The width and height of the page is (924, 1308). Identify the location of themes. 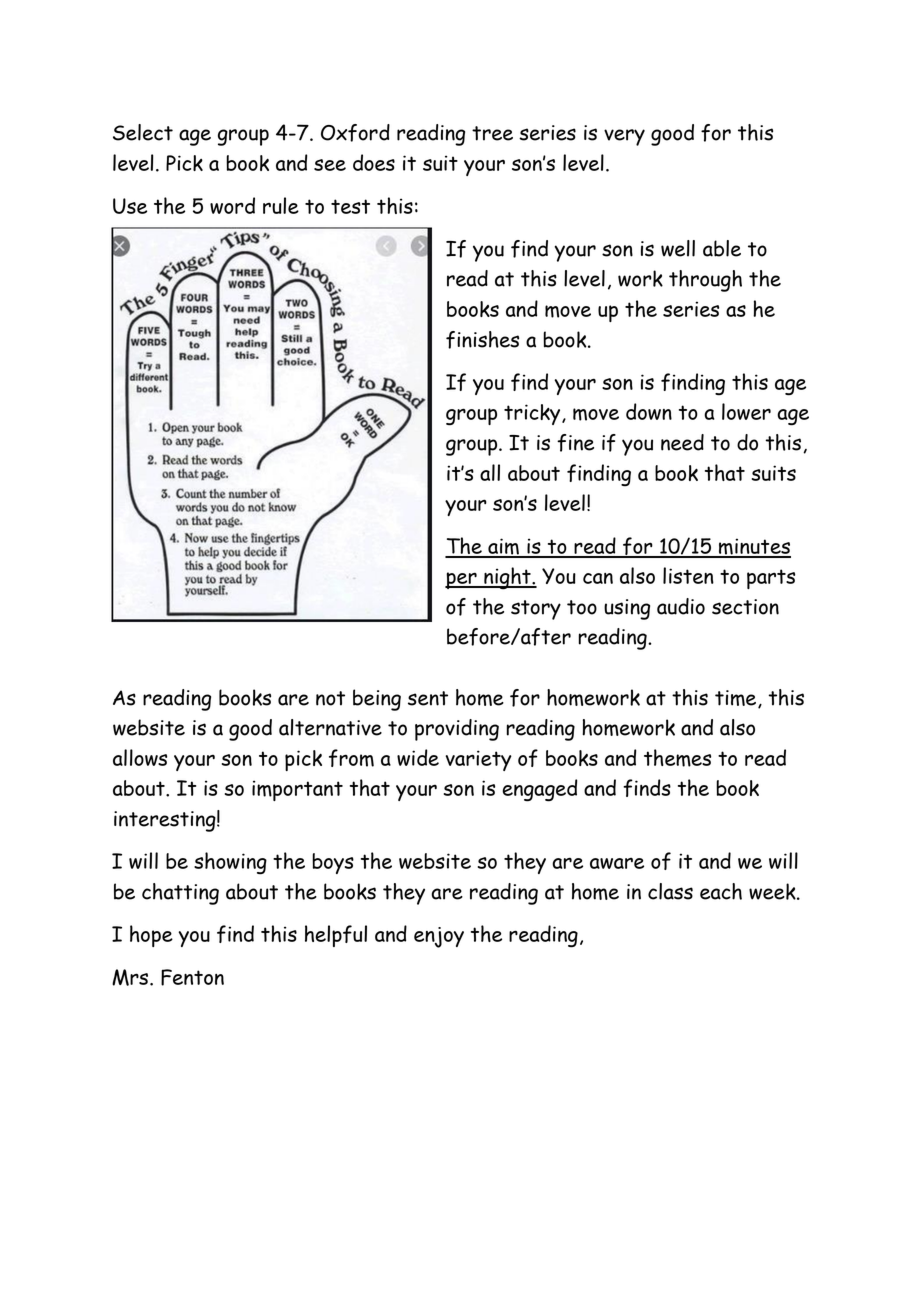
(677, 758).
